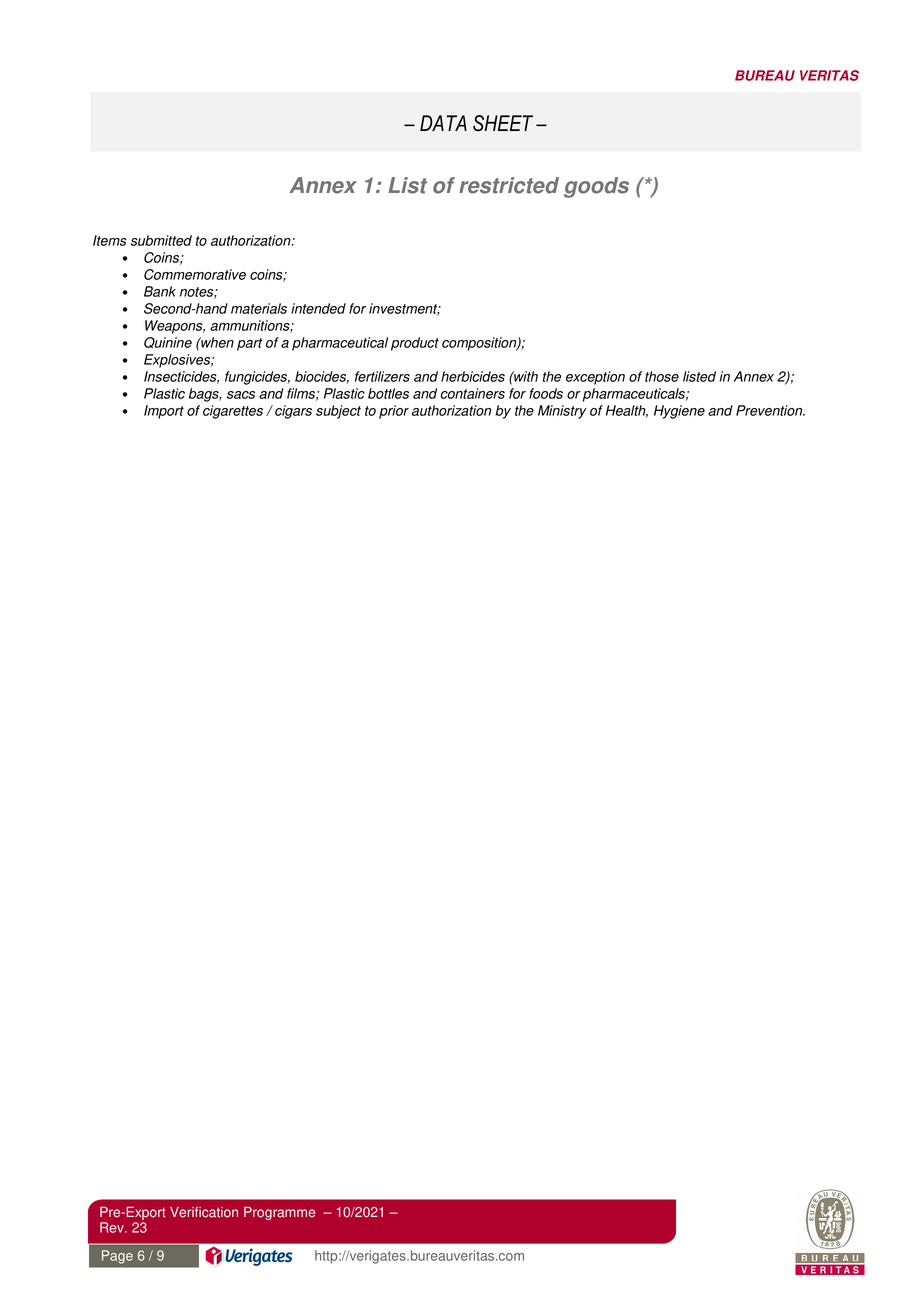 This document has height=1308, width=924. What do you see at coordinates (338, 412) in the document?
I see `subject` at bounding box center [338, 412].
